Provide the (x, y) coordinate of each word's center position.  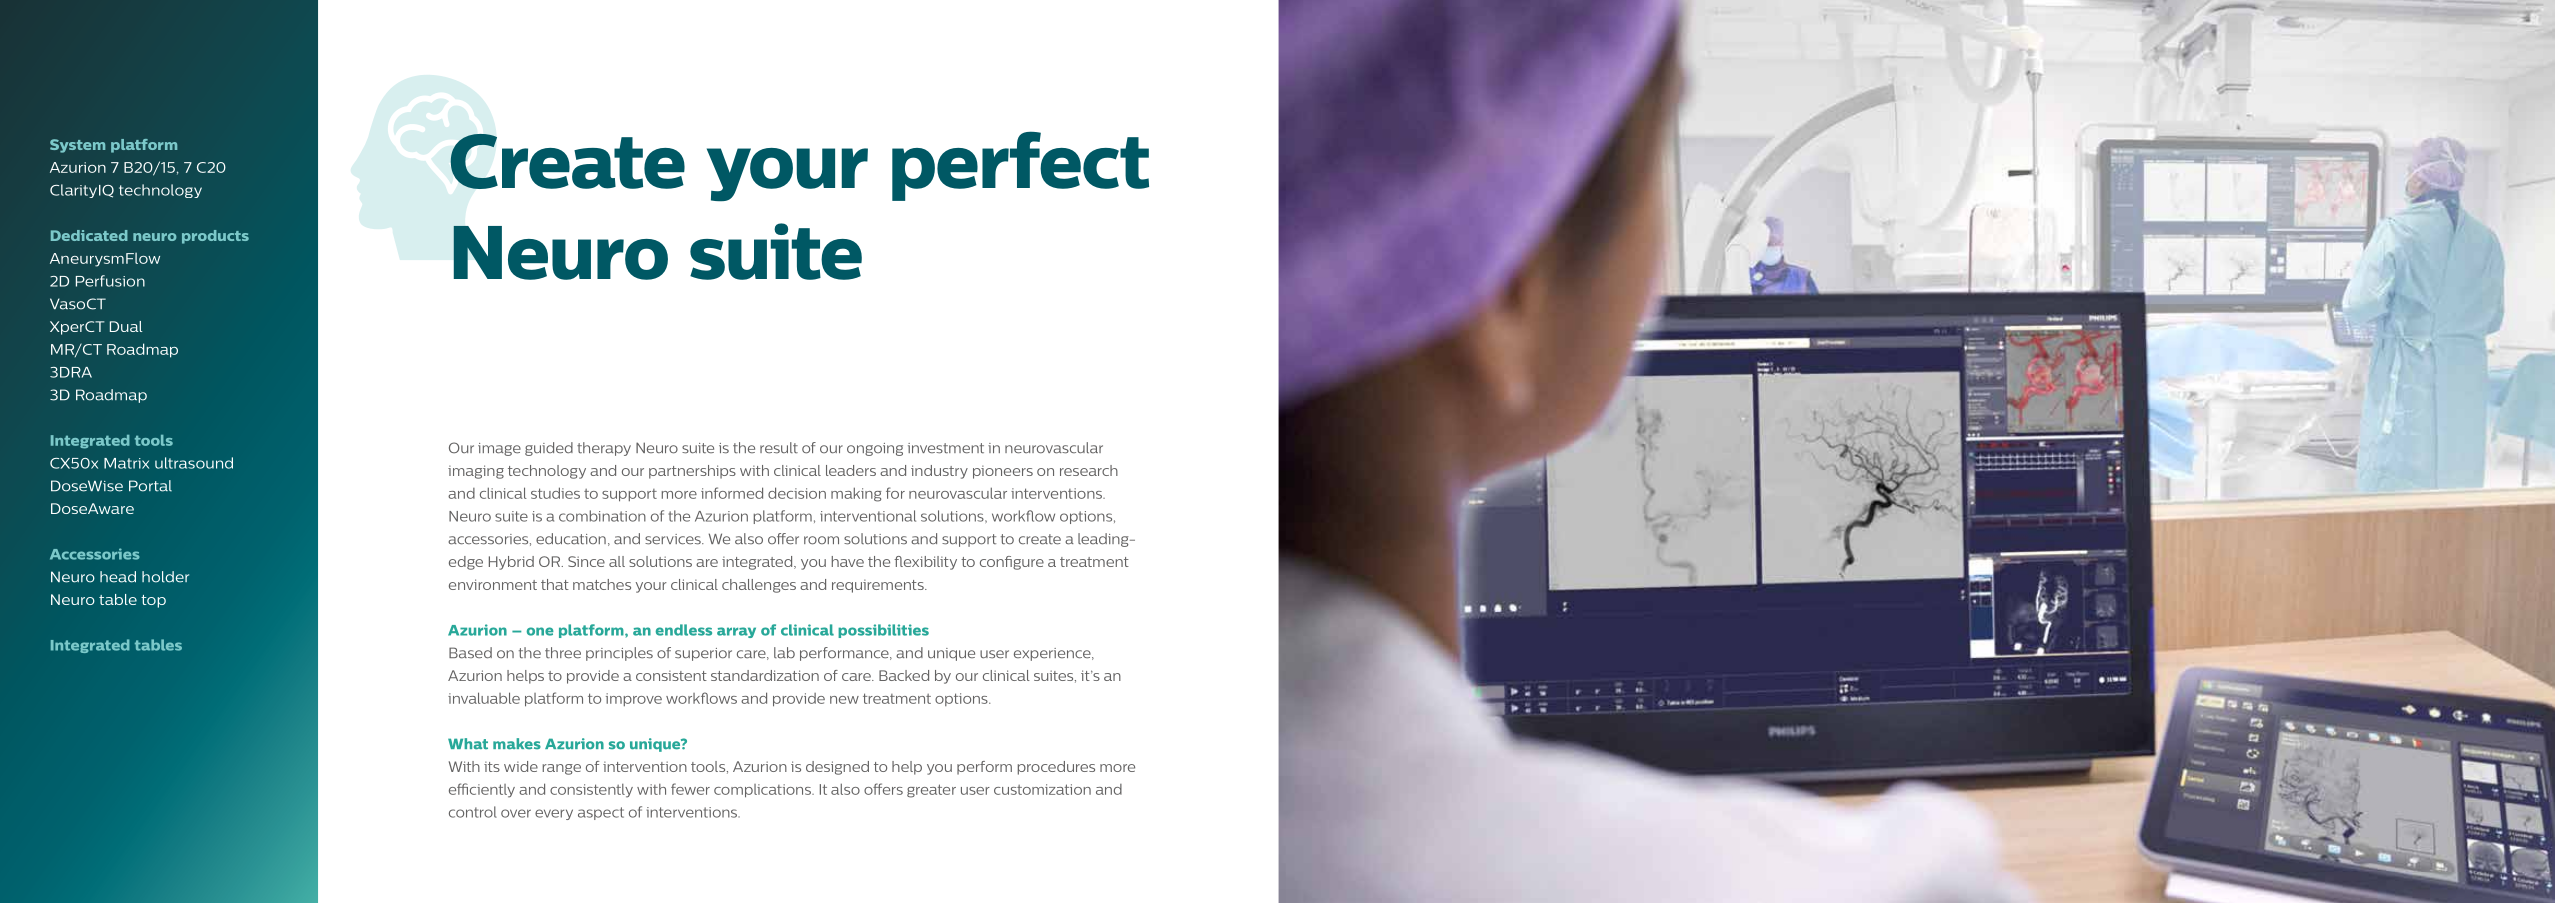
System (77, 146)
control (473, 812)
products (215, 237)
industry (939, 472)
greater (931, 791)
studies (555, 493)
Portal (150, 486)
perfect (1020, 166)
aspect (601, 813)
